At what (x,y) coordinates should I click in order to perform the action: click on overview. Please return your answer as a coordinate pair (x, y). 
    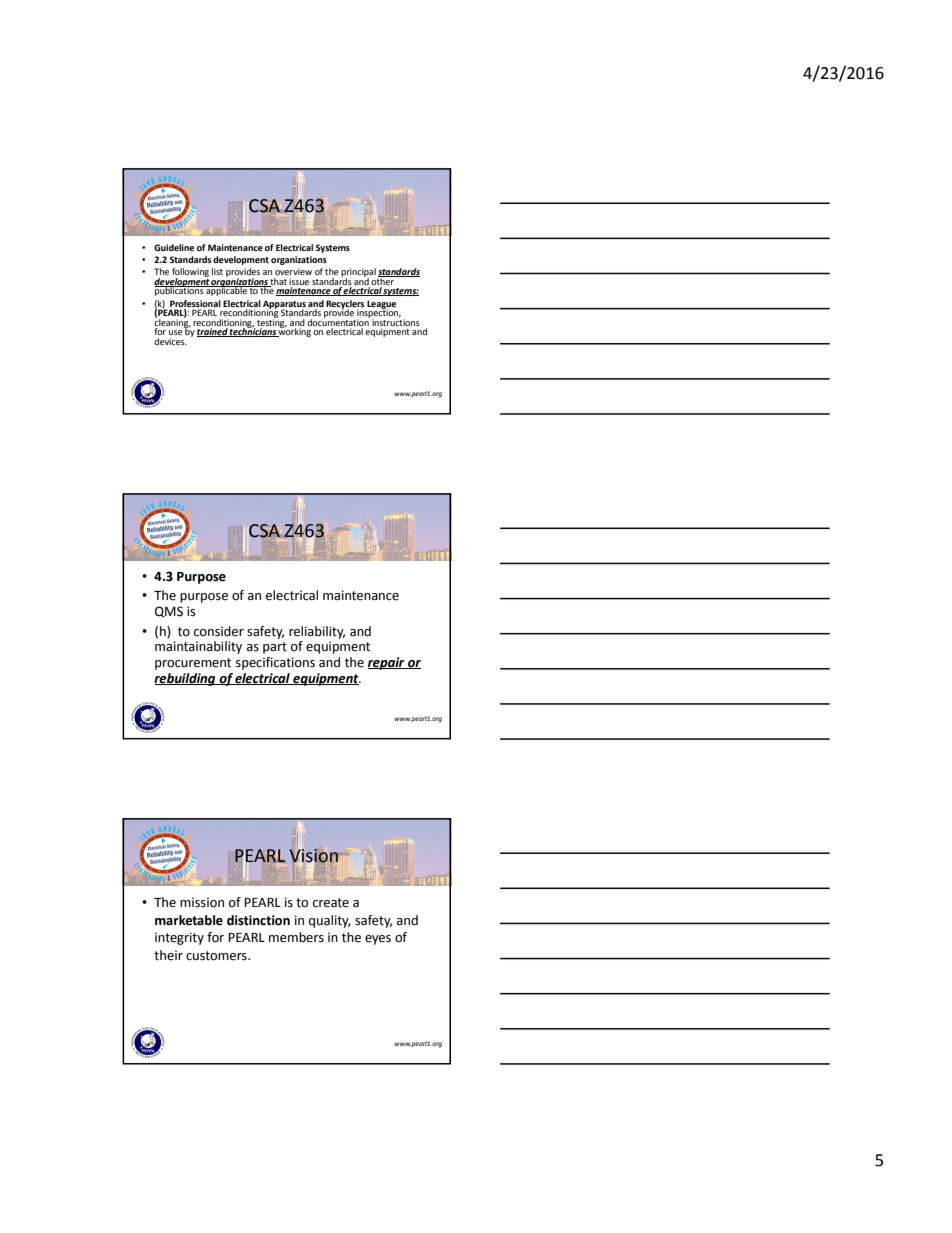
    Looking at the image, I should click on (293, 271).
